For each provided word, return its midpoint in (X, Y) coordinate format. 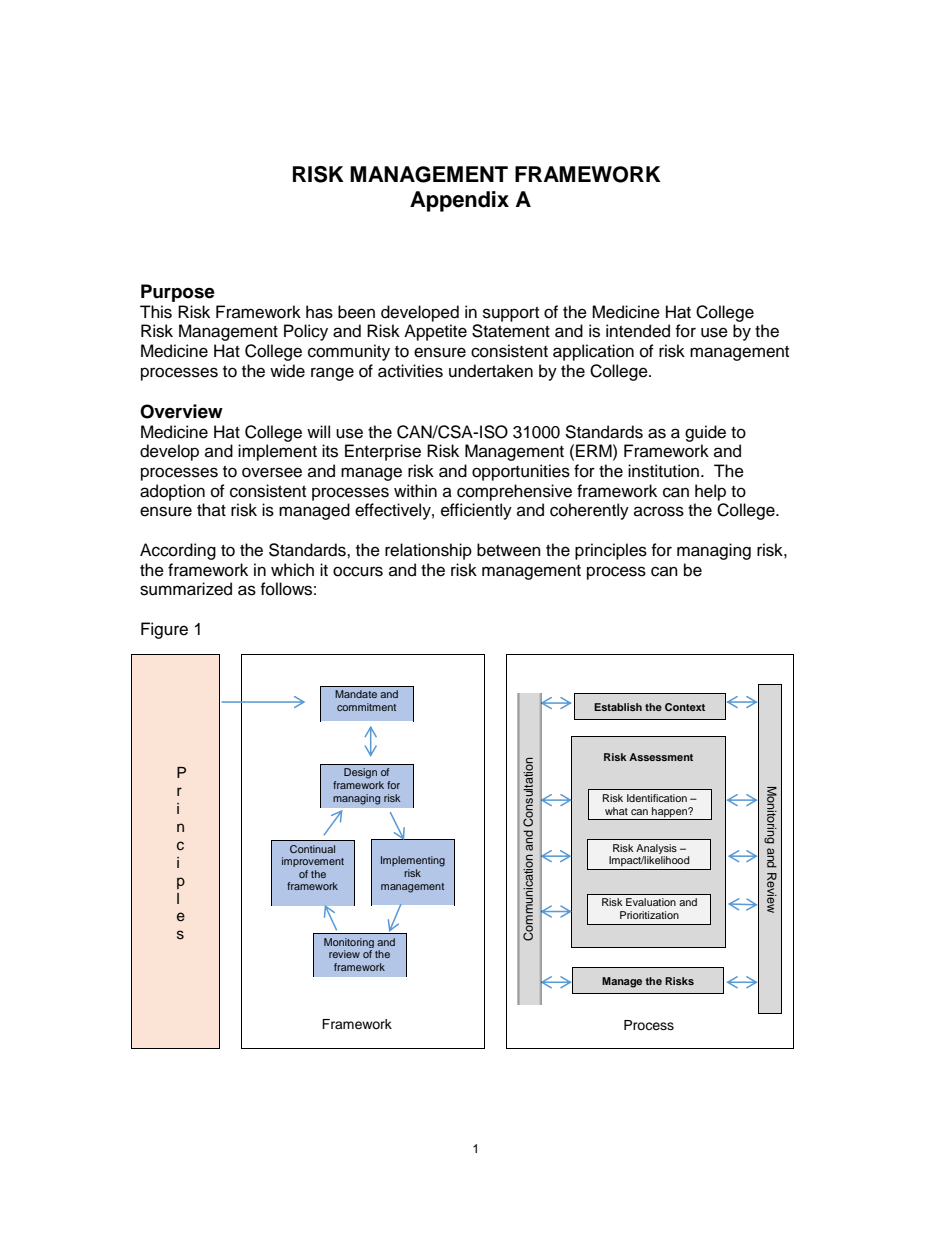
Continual (312, 849)
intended (638, 331)
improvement (313, 862)
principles (611, 551)
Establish (618, 707)
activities (410, 371)
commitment (366, 707)
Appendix (459, 201)
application (593, 352)
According (178, 551)
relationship (428, 551)
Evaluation (651, 902)
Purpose (178, 293)
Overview (181, 411)
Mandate (356, 694)
